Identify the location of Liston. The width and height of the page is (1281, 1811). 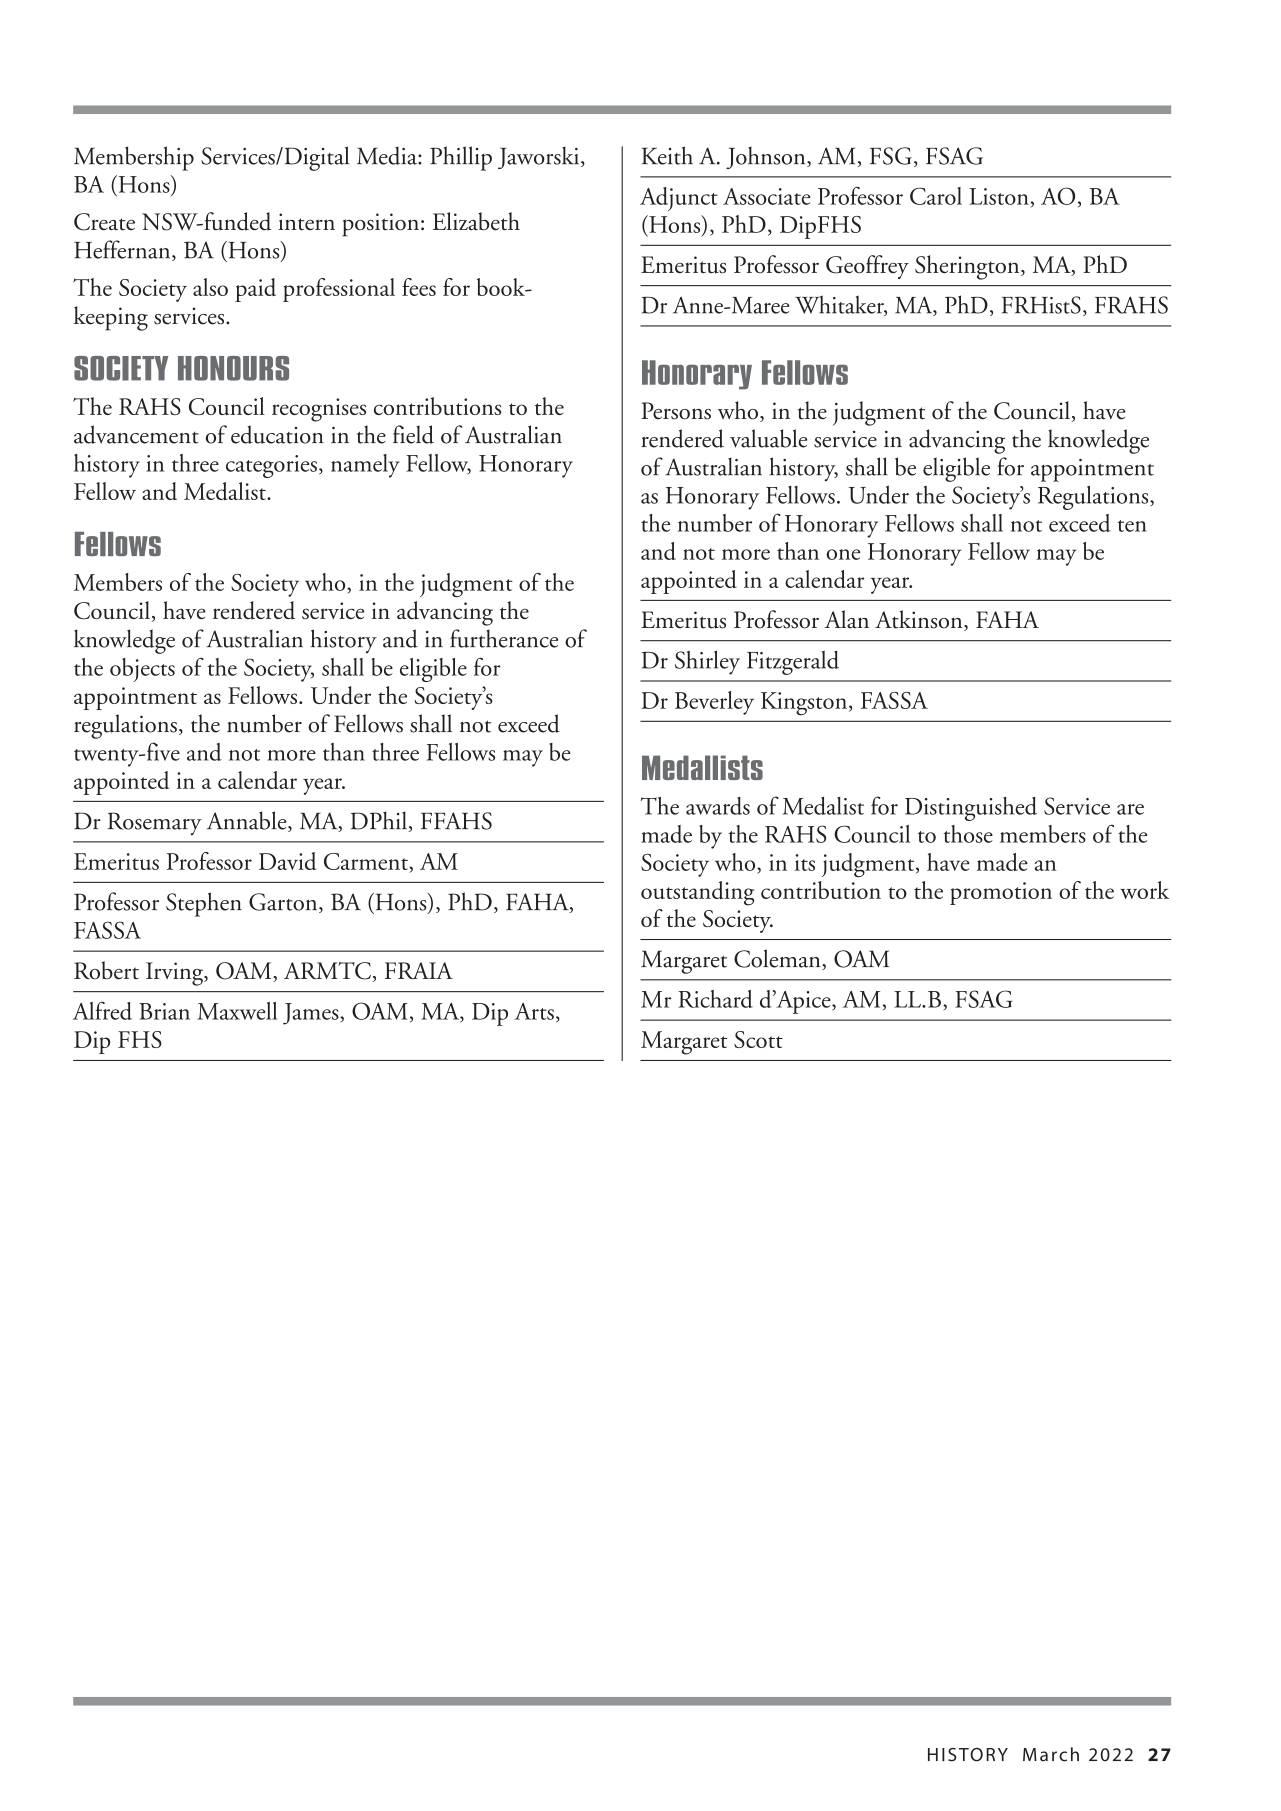
(999, 196).
